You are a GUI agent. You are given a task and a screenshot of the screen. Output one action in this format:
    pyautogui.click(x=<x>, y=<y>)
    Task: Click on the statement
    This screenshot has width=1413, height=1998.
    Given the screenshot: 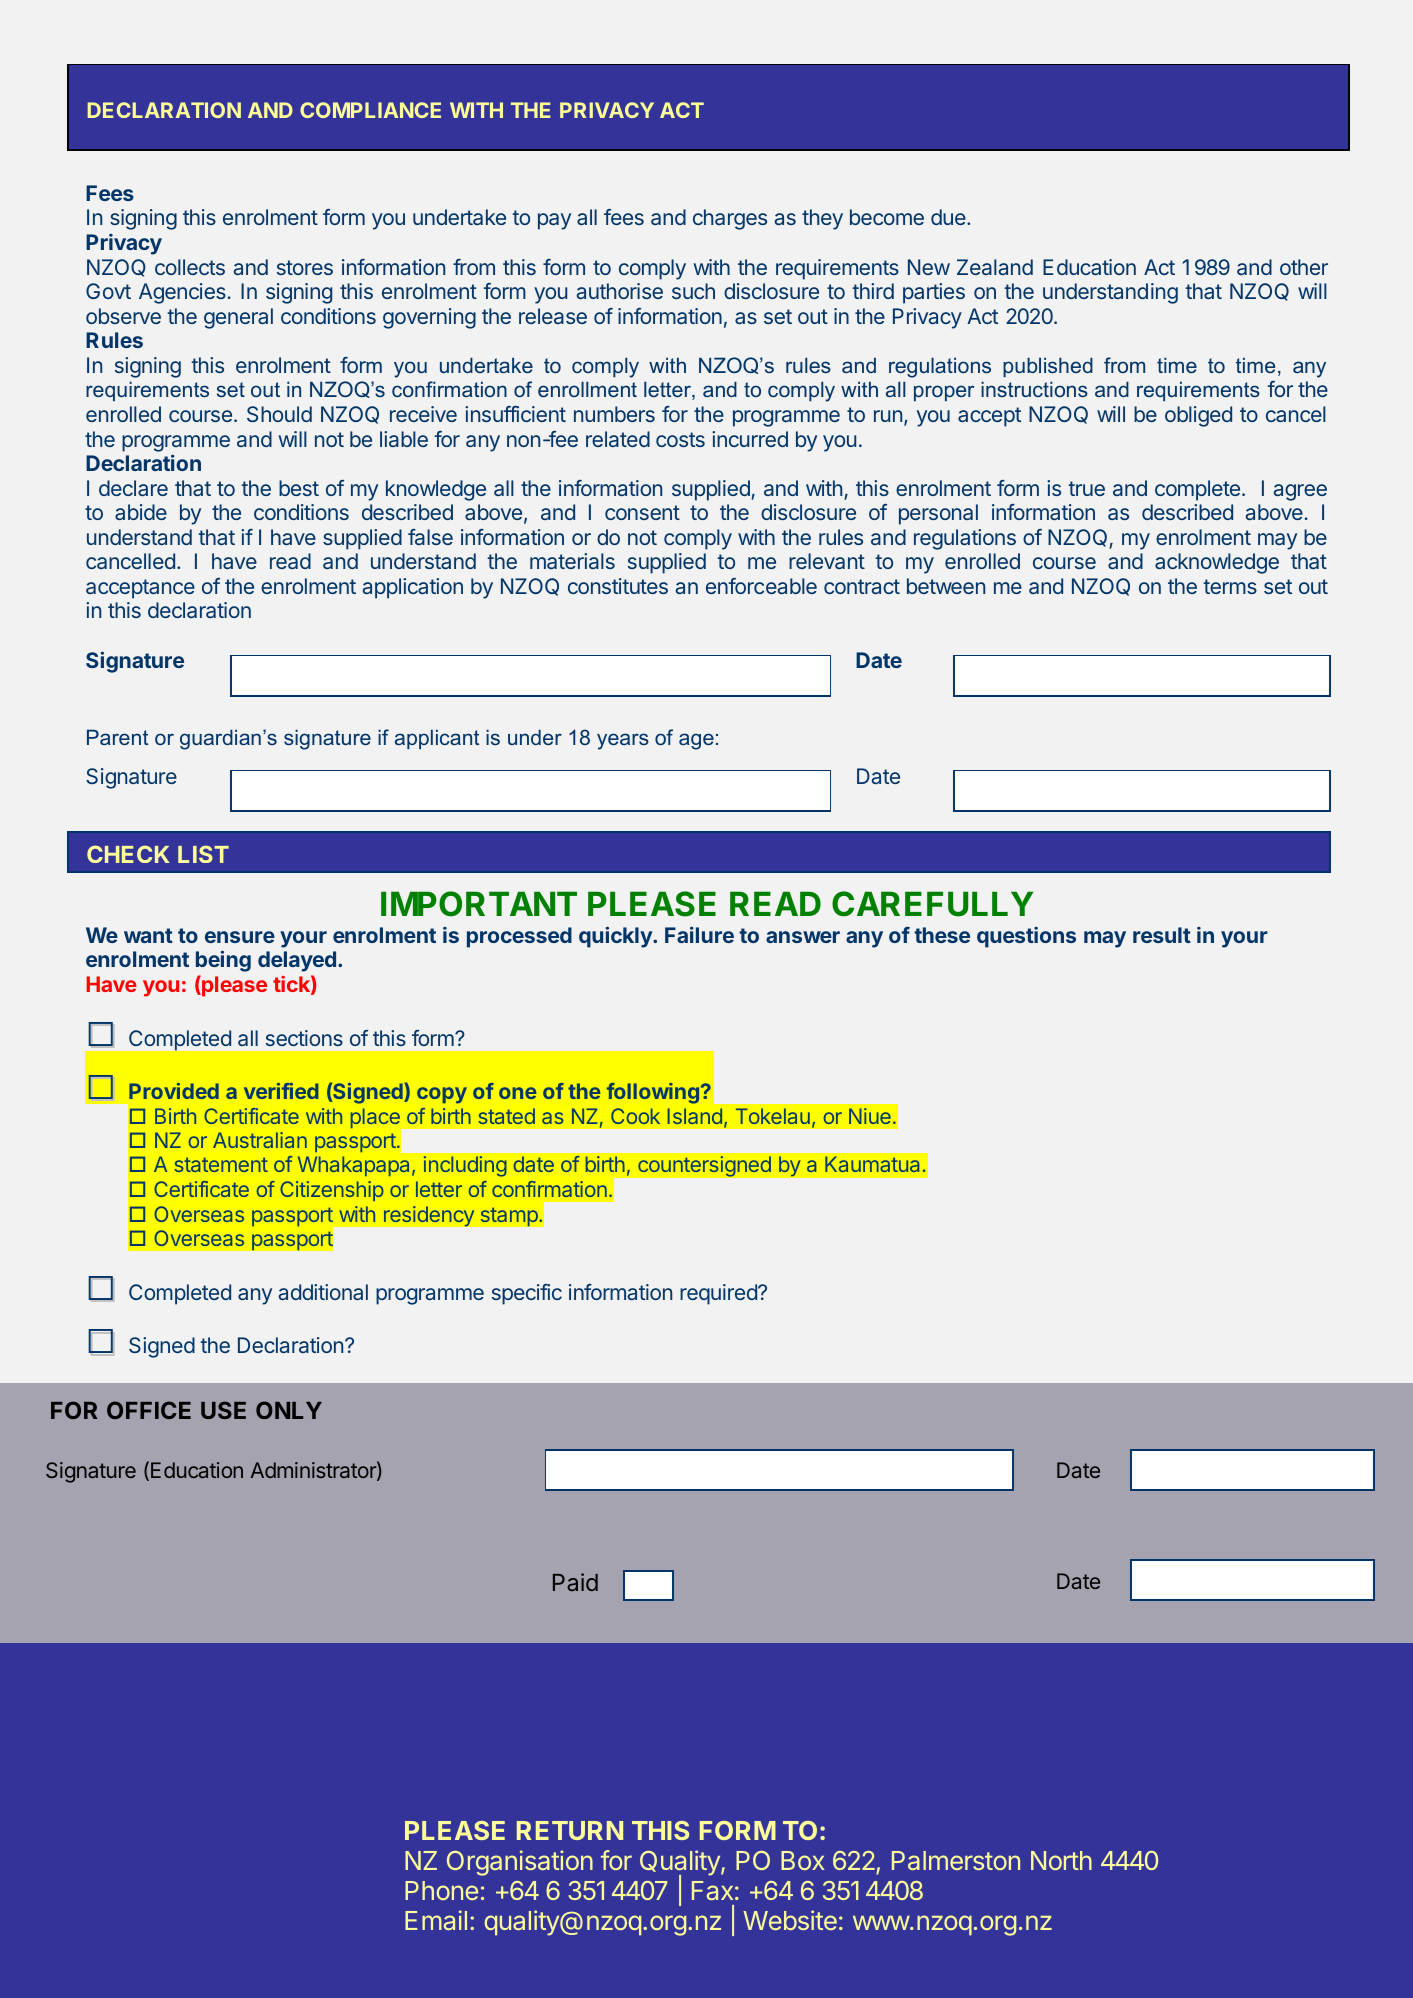 What is the action you would take?
    pyautogui.click(x=221, y=1164)
